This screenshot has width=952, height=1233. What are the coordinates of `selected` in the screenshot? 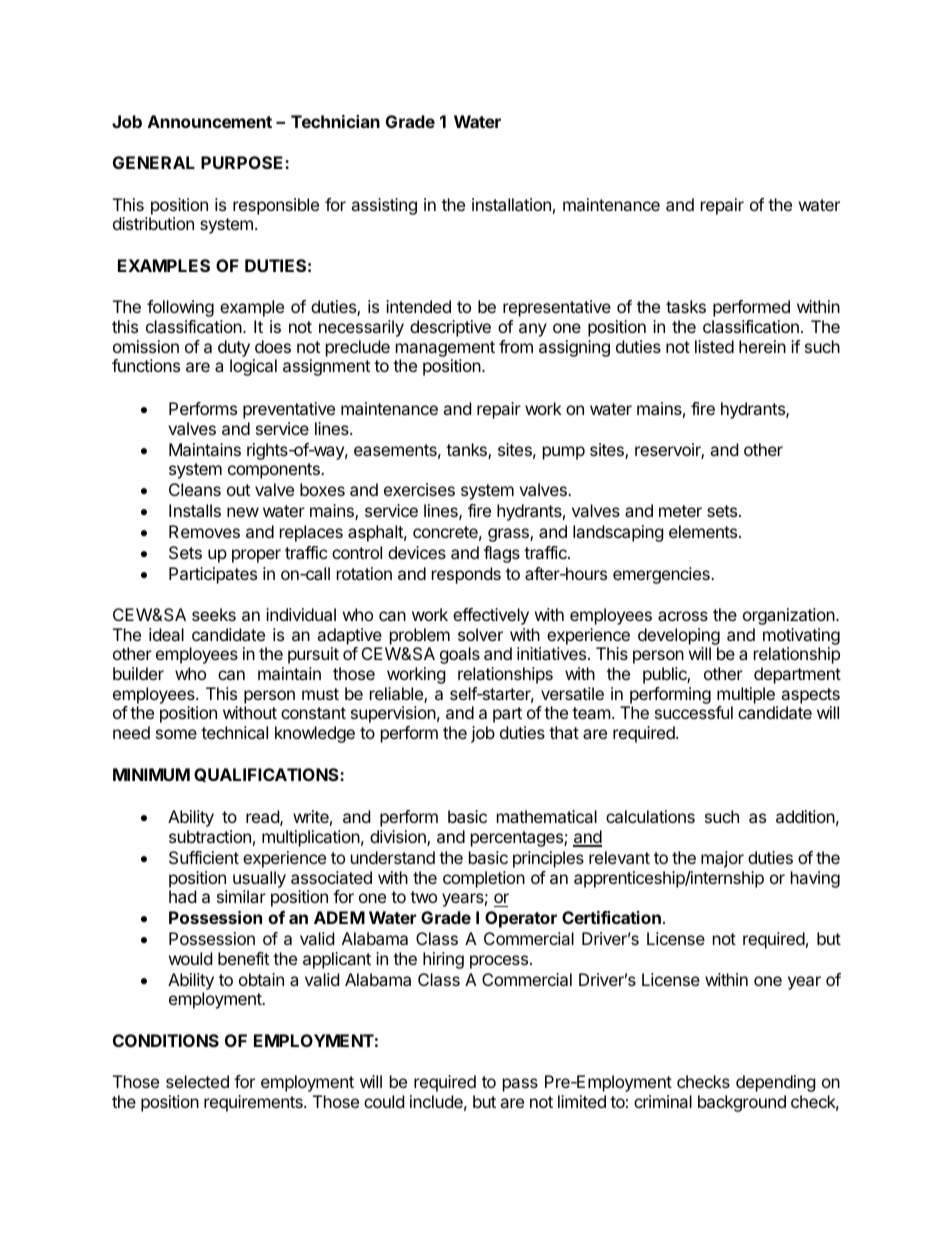 It's located at (197, 1081).
